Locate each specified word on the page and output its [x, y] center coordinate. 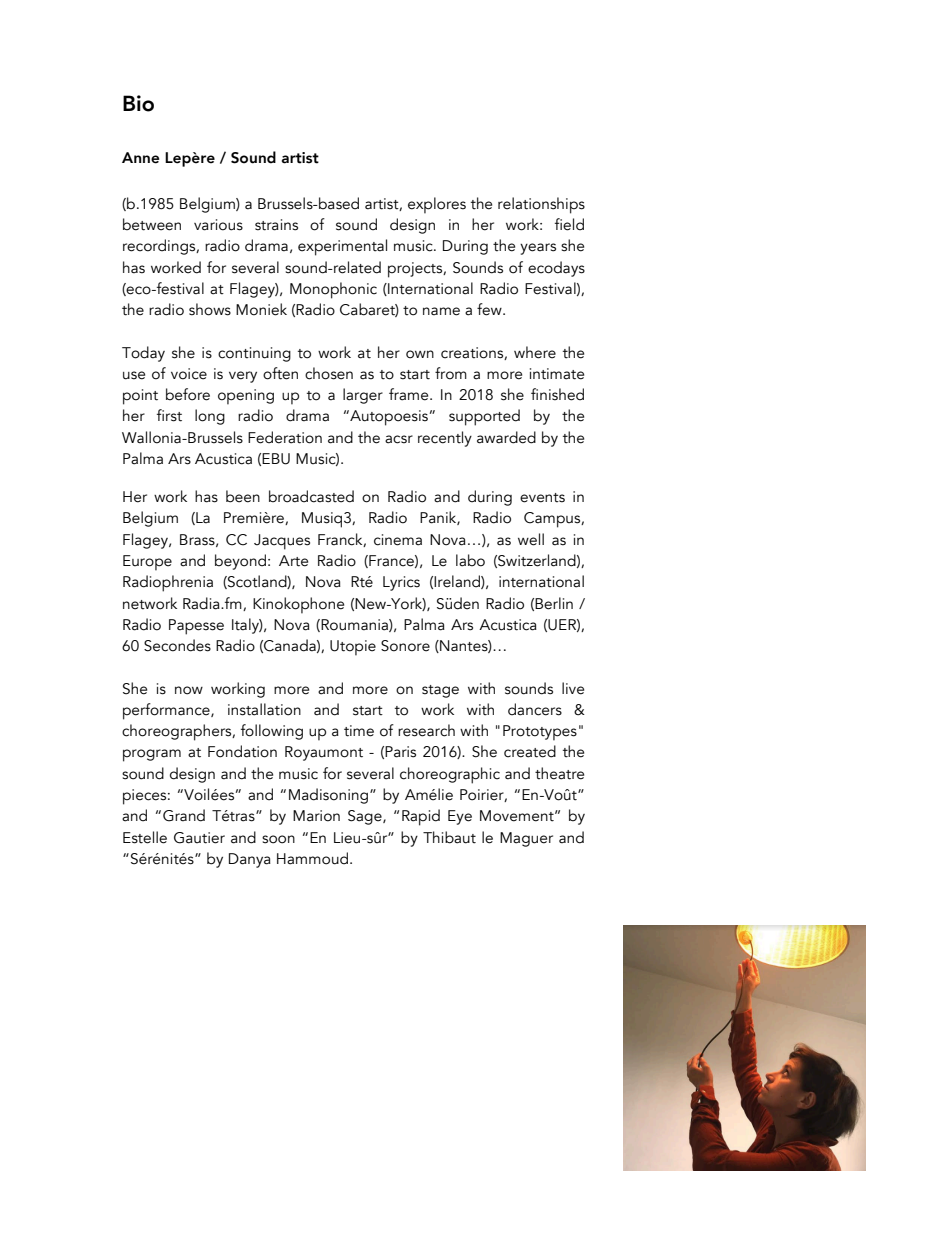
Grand [184, 815]
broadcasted [311, 496]
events [542, 498]
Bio [138, 103]
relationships [541, 205]
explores [437, 205]
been [243, 496]
